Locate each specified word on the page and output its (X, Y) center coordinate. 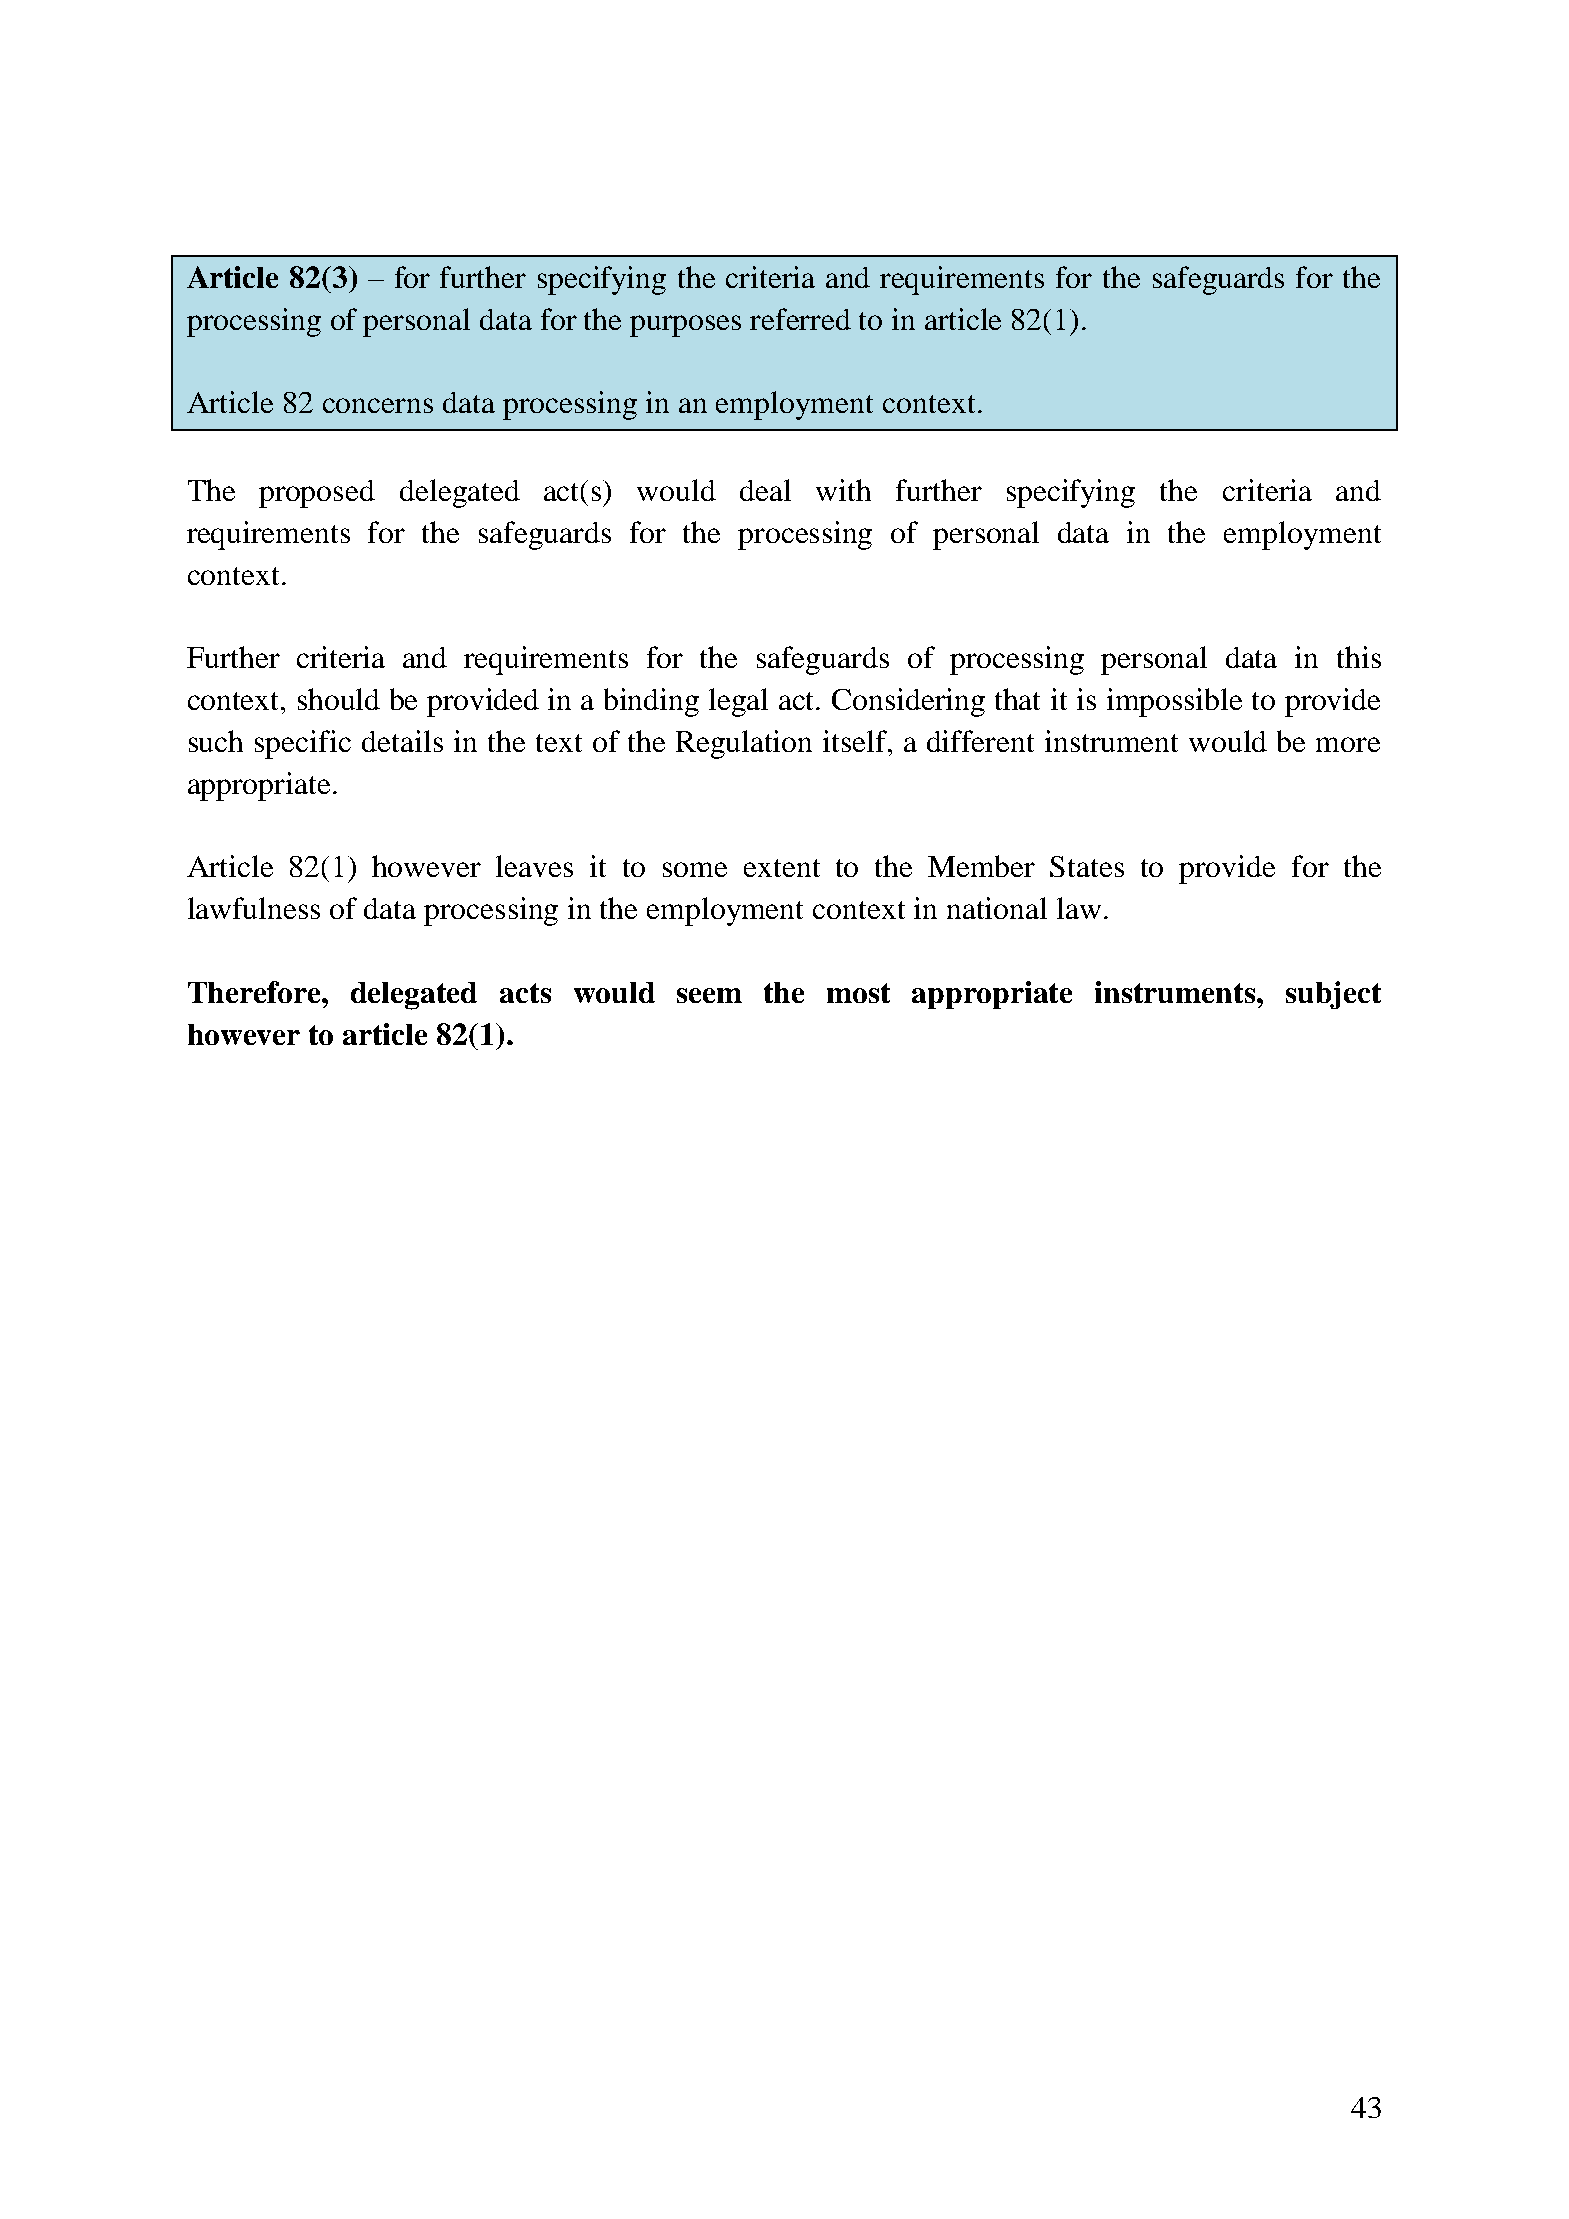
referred (800, 319)
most (858, 993)
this (1359, 657)
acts (525, 993)
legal (738, 702)
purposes (685, 326)
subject (1333, 995)
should (339, 699)
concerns (378, 405)
